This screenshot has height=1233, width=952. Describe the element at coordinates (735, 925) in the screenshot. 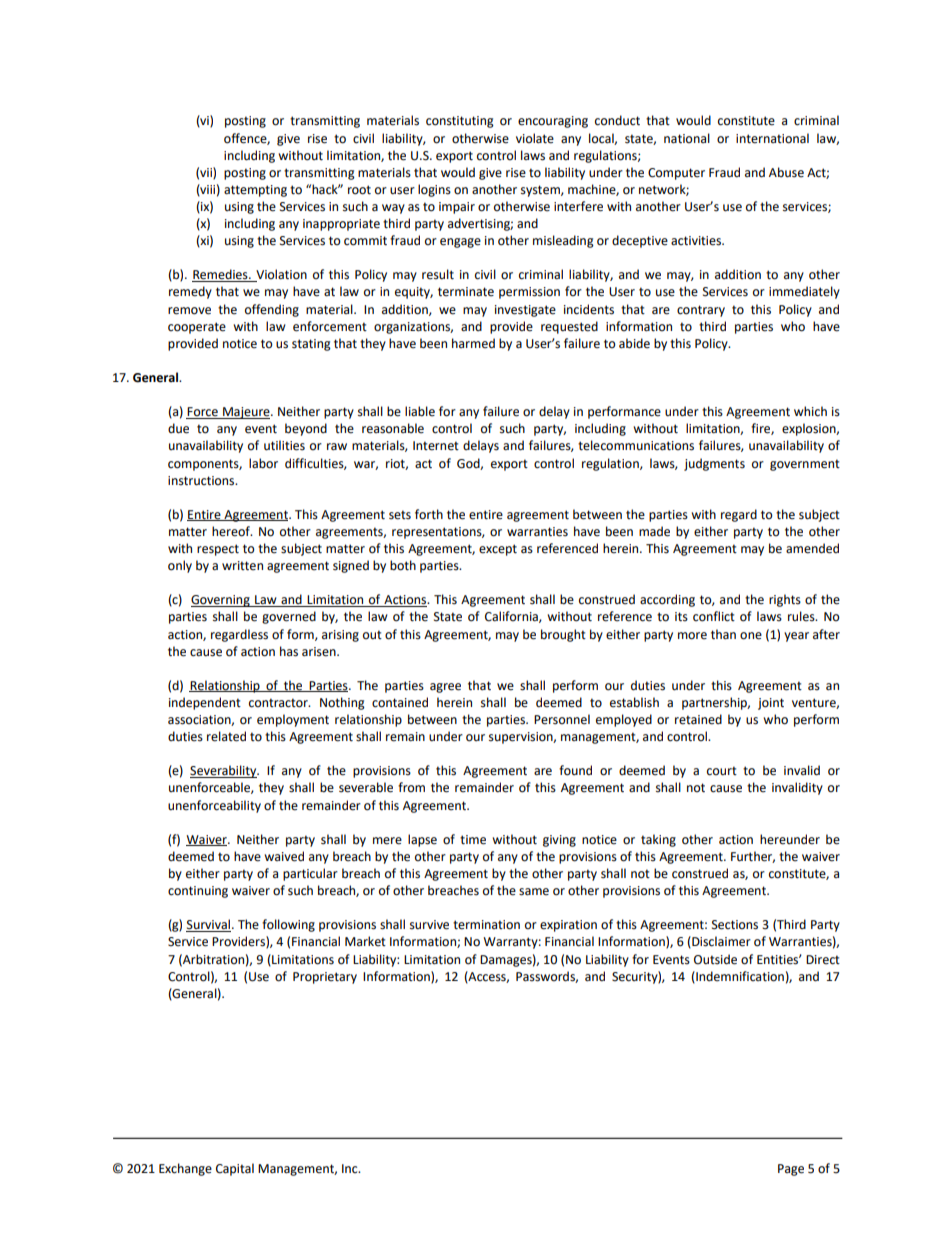

I see `Sections` at that location.
